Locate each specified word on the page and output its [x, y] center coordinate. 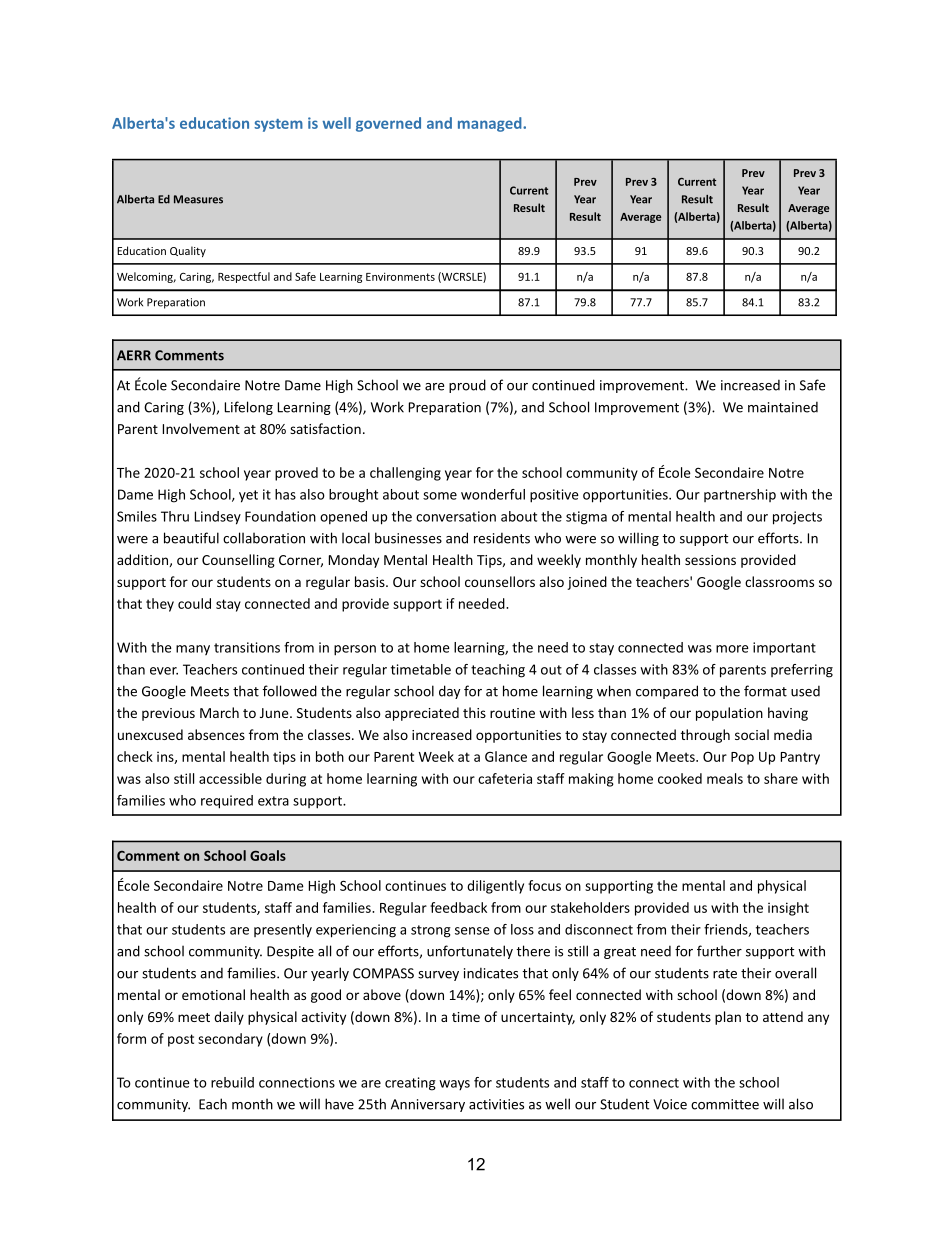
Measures [198, 199]
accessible [230, 778]
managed [491, 124]
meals [725, 778]
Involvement [201, 428]
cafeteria [505, 778]
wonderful [493, 494]
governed [388, 124]
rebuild [232, 1082]
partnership [740, 495]
